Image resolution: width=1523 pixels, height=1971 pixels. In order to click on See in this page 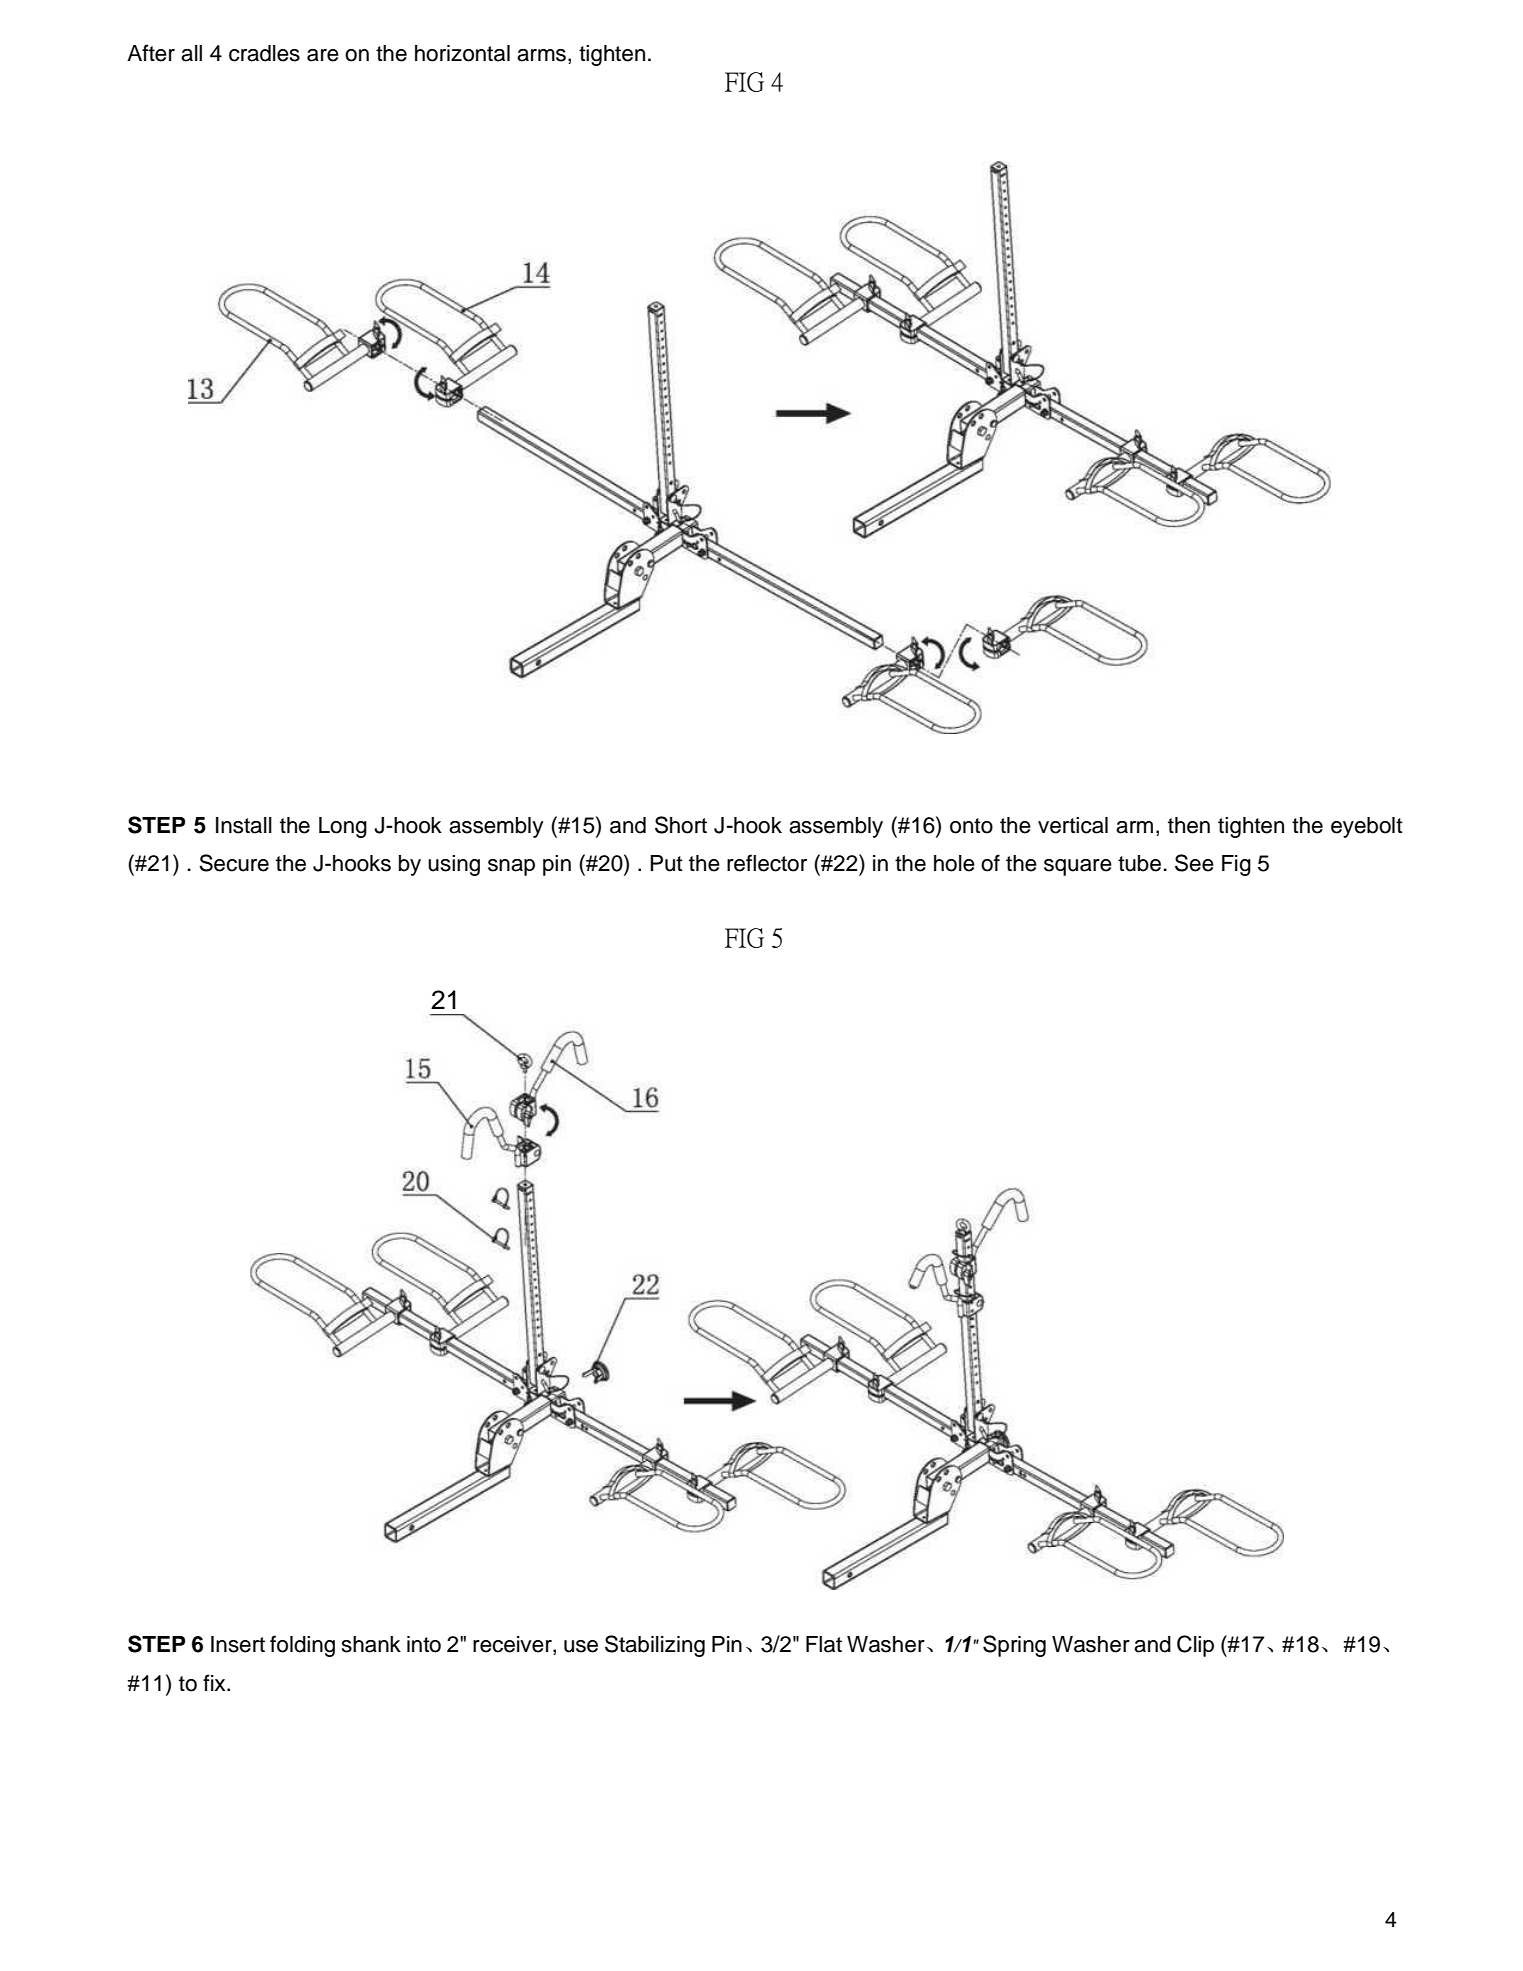, I will do `click(1194, 863)`.
